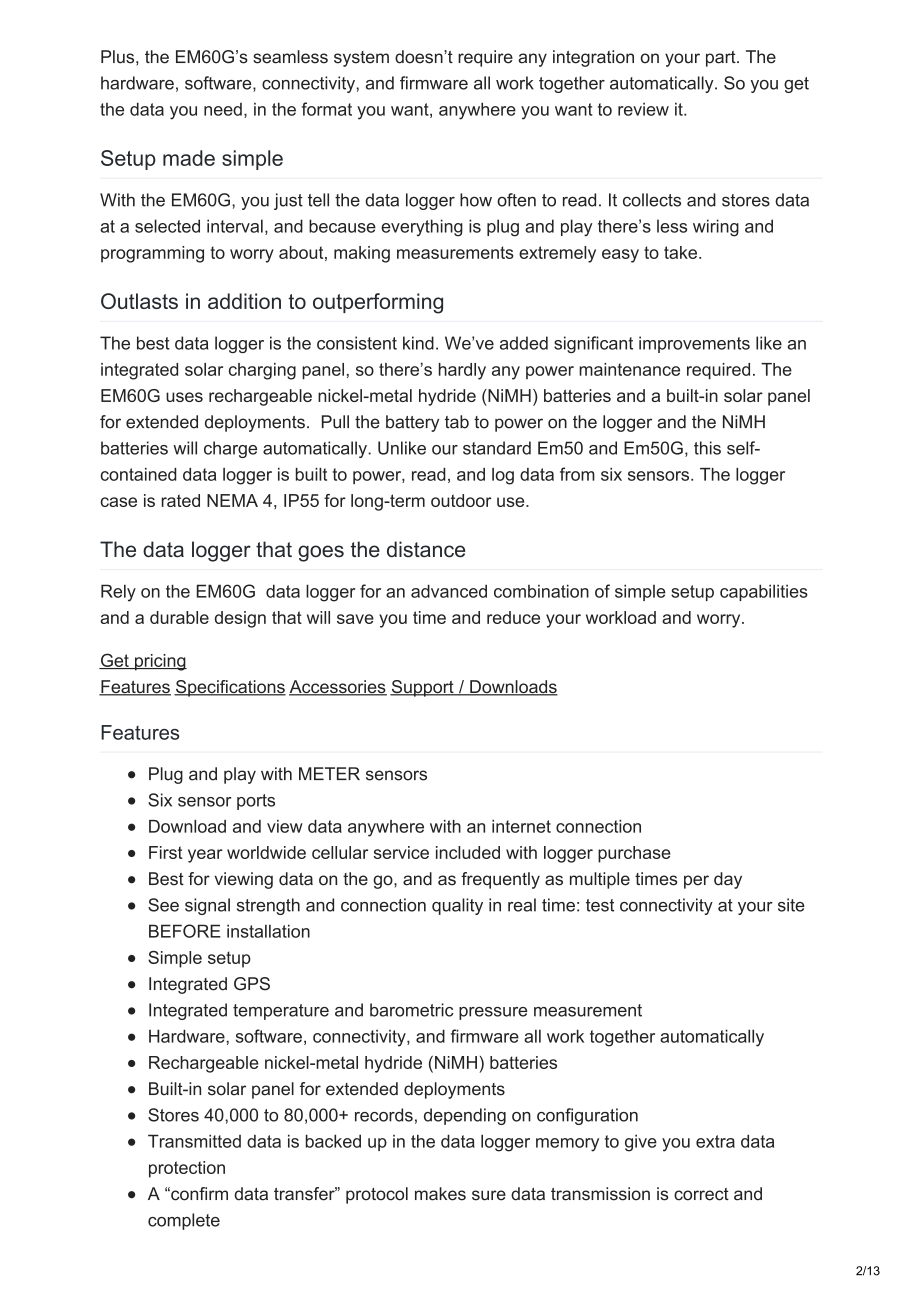 Image resolution: width=924 pixels, height=1308 pixels. I want to click on this, so click(707, 448).
